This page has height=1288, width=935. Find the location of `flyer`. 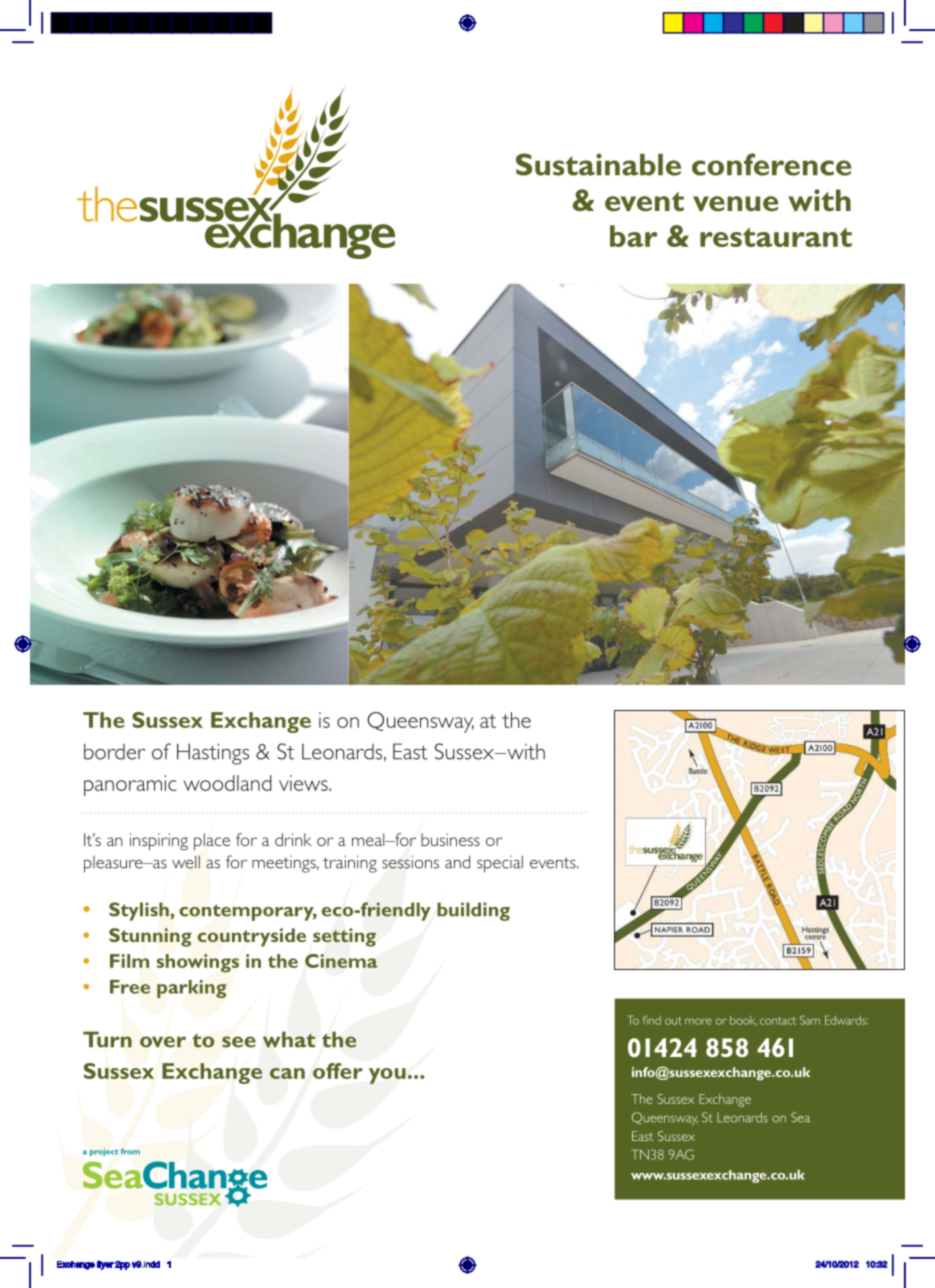

flyer is located at coordinates (106, 1265).
